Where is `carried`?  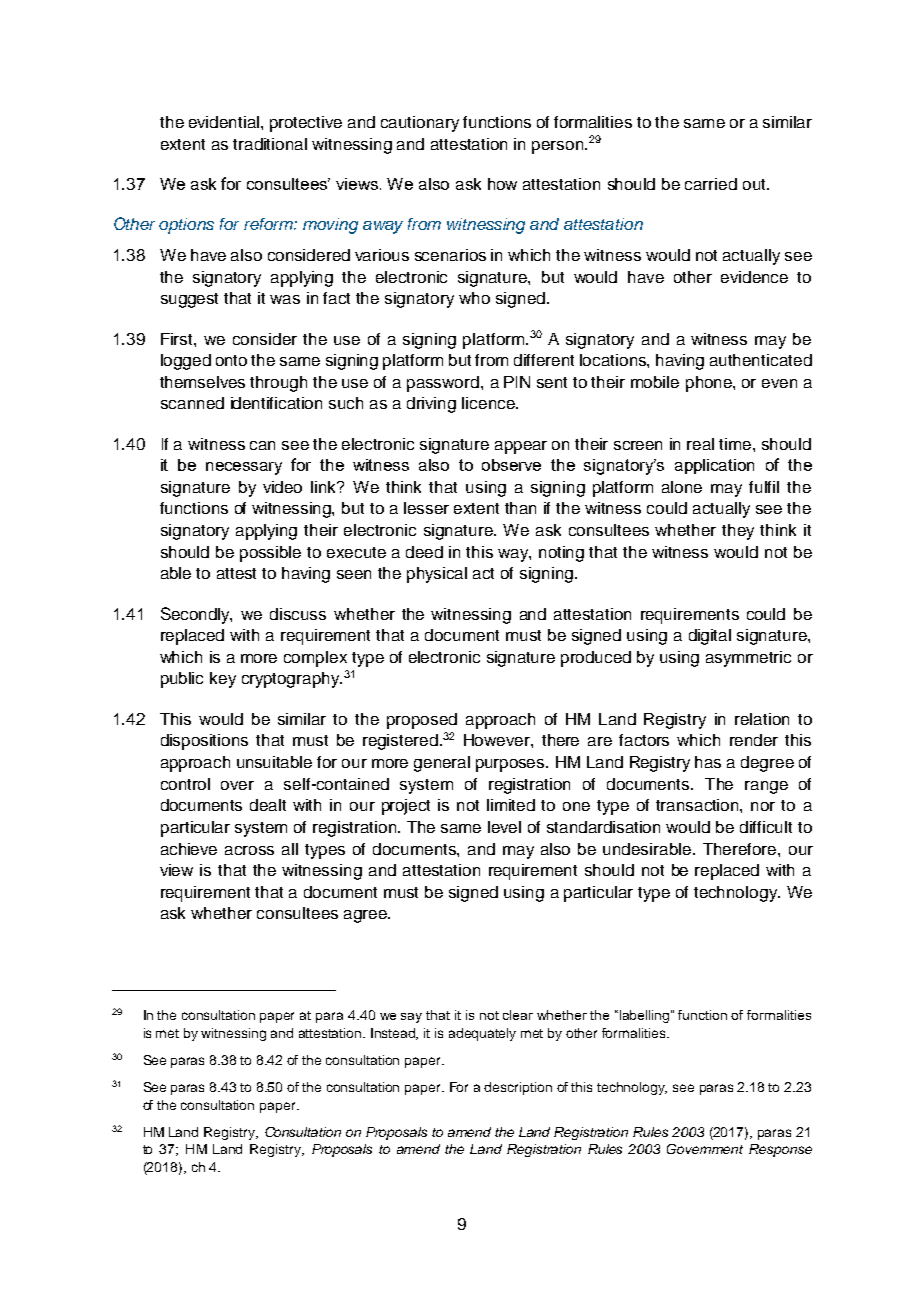 carried is located at coordinates (711, 184).
